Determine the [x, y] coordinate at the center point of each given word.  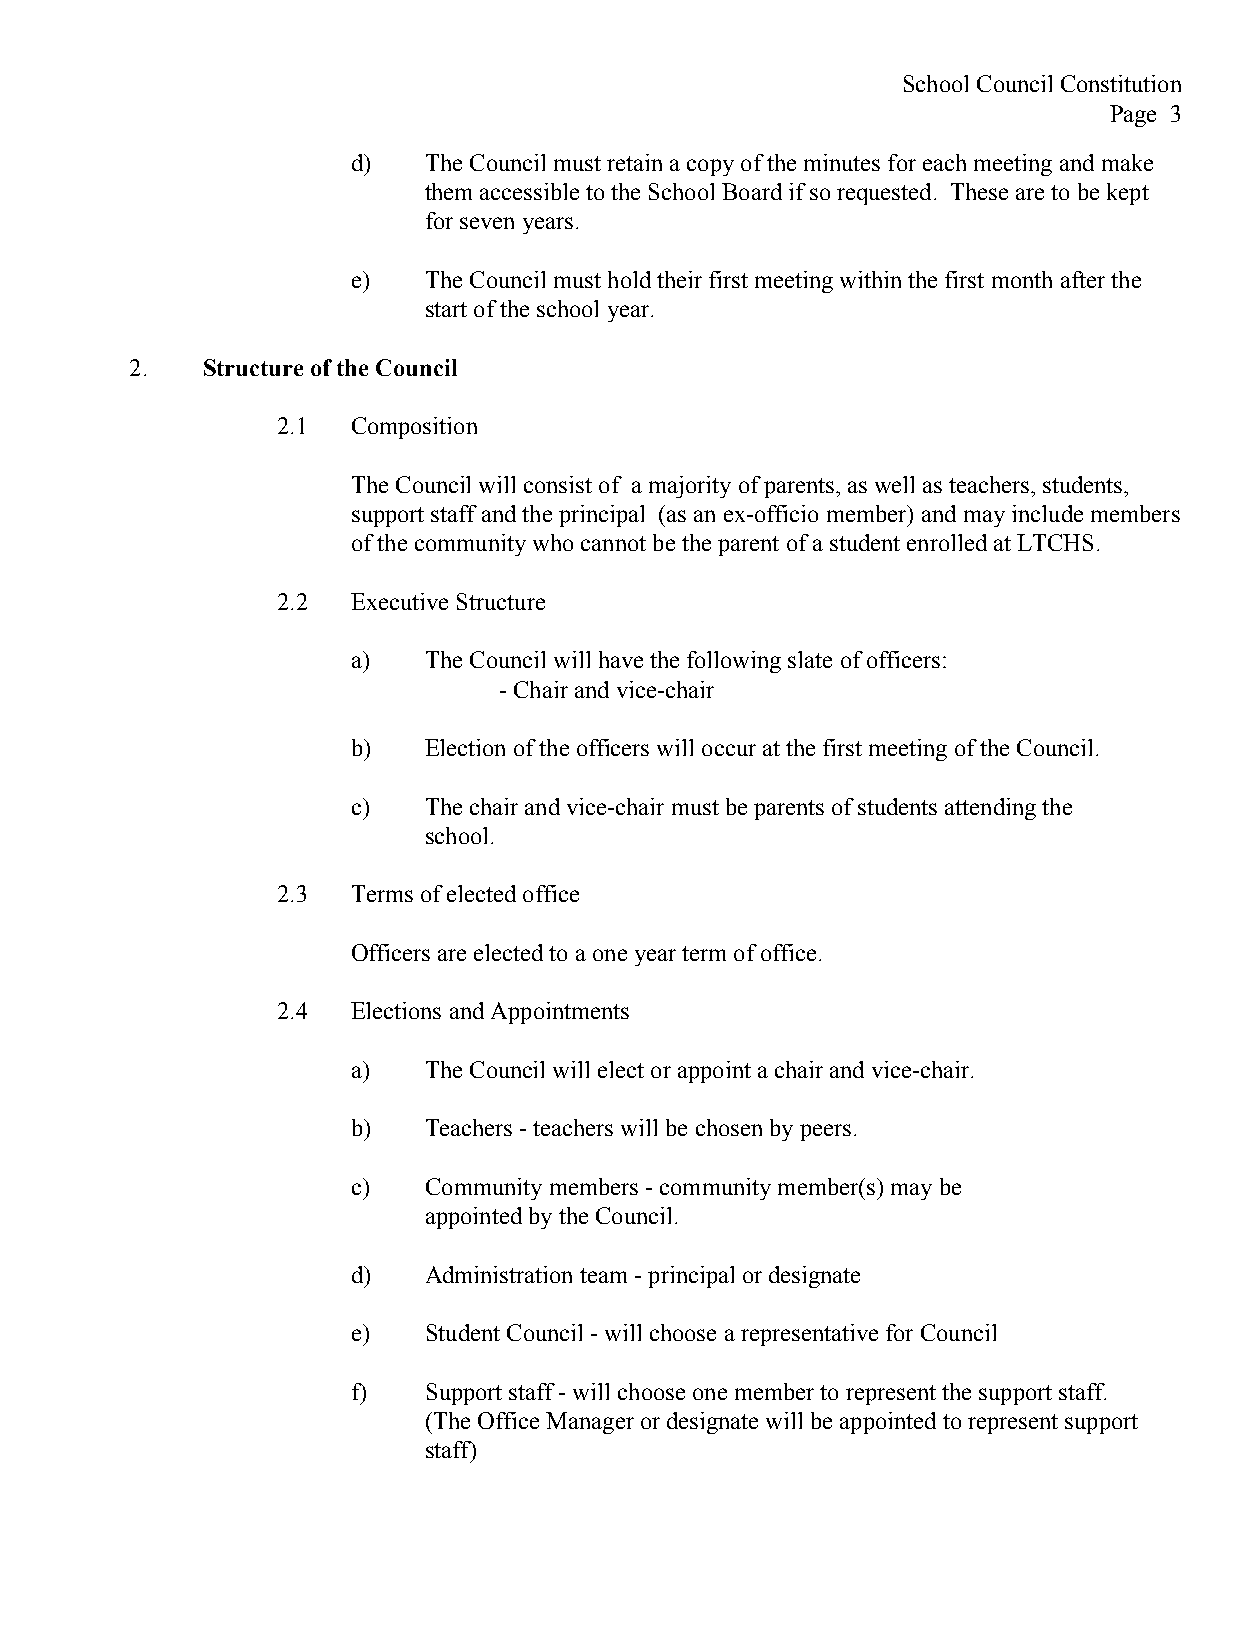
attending [990, 809]
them [448, 191]
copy [710, 167]
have [621, 659]
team [603, 1275]
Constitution [1121, 83]
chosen [729, 1127]
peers [825, 1132]
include [1047, 513]
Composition [414, 428]
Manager [590, 1423]
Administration [499, 1274]
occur [729, 750]
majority [690, 487]
